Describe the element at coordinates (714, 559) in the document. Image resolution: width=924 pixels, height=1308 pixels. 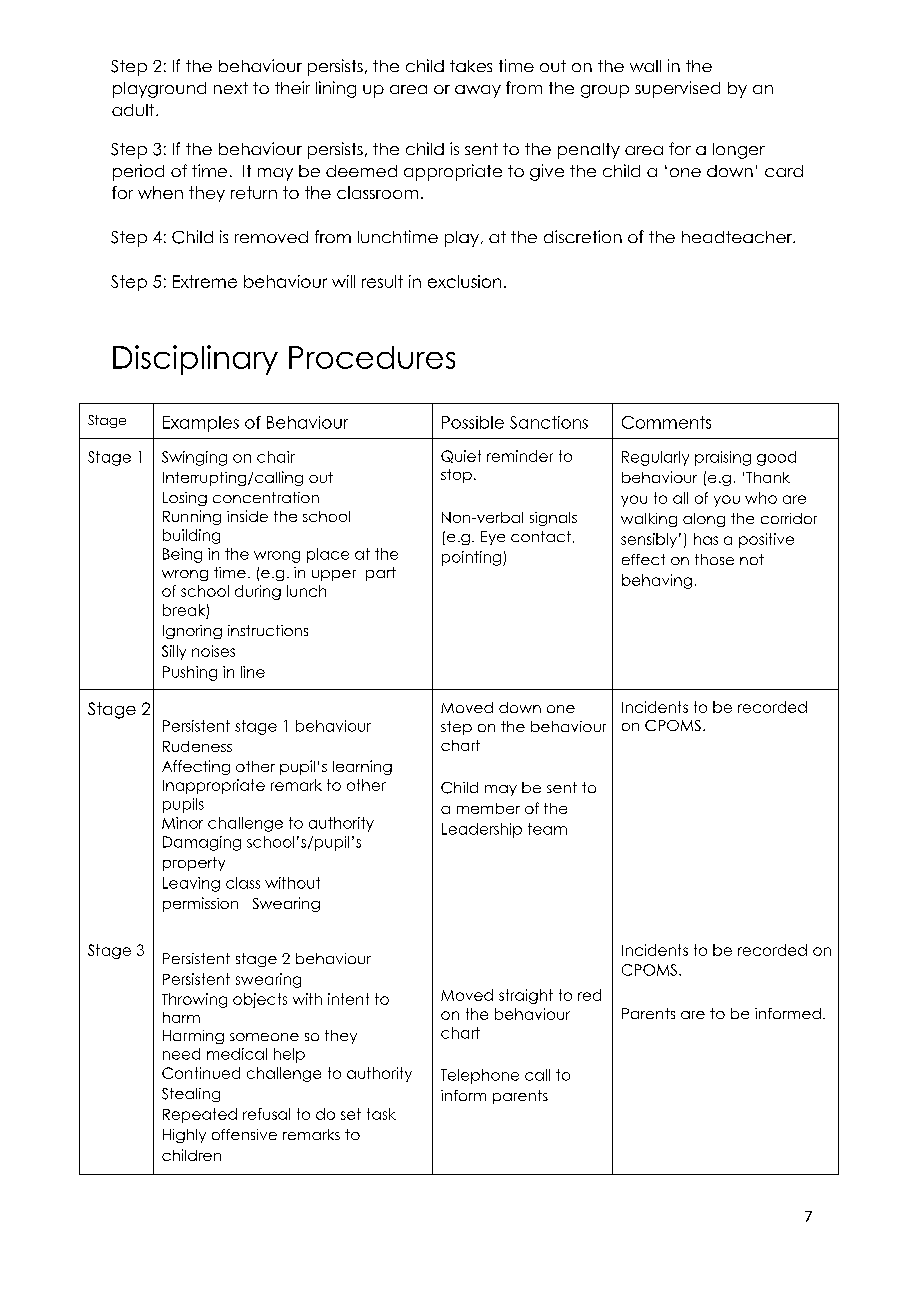
I see `those` at that location.
